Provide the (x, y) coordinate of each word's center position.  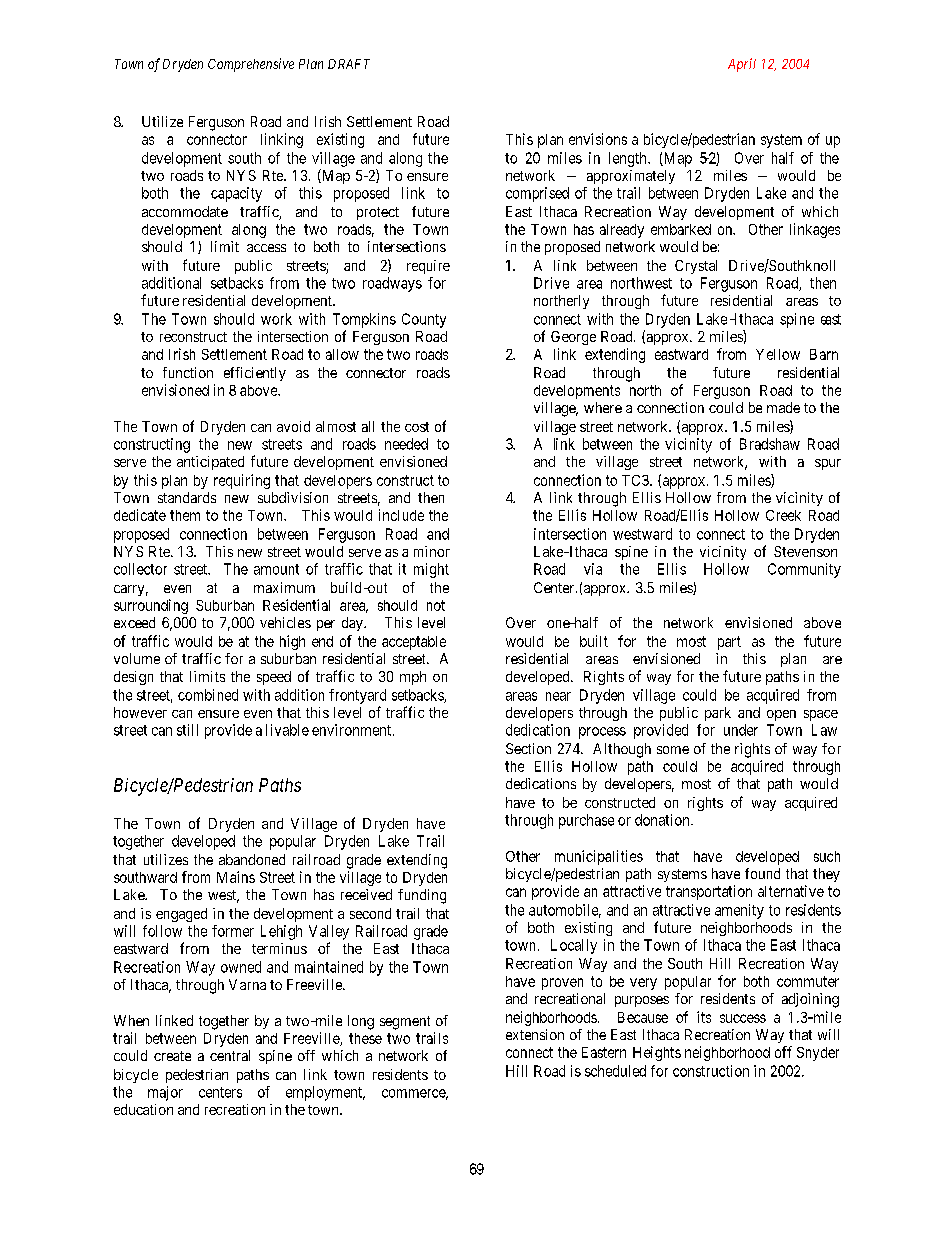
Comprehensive (251, 65)
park (718, 714)
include (401, 515)
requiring (242, 481)
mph (413, 678)
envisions (598, 139)
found (762, 873)
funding (422, 896)
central (230, 1055)
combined (208, 695)
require (428, 267)
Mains (236, 877)
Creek (783, 515)
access (266, 248)
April (742, 65)
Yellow (778, 354)
